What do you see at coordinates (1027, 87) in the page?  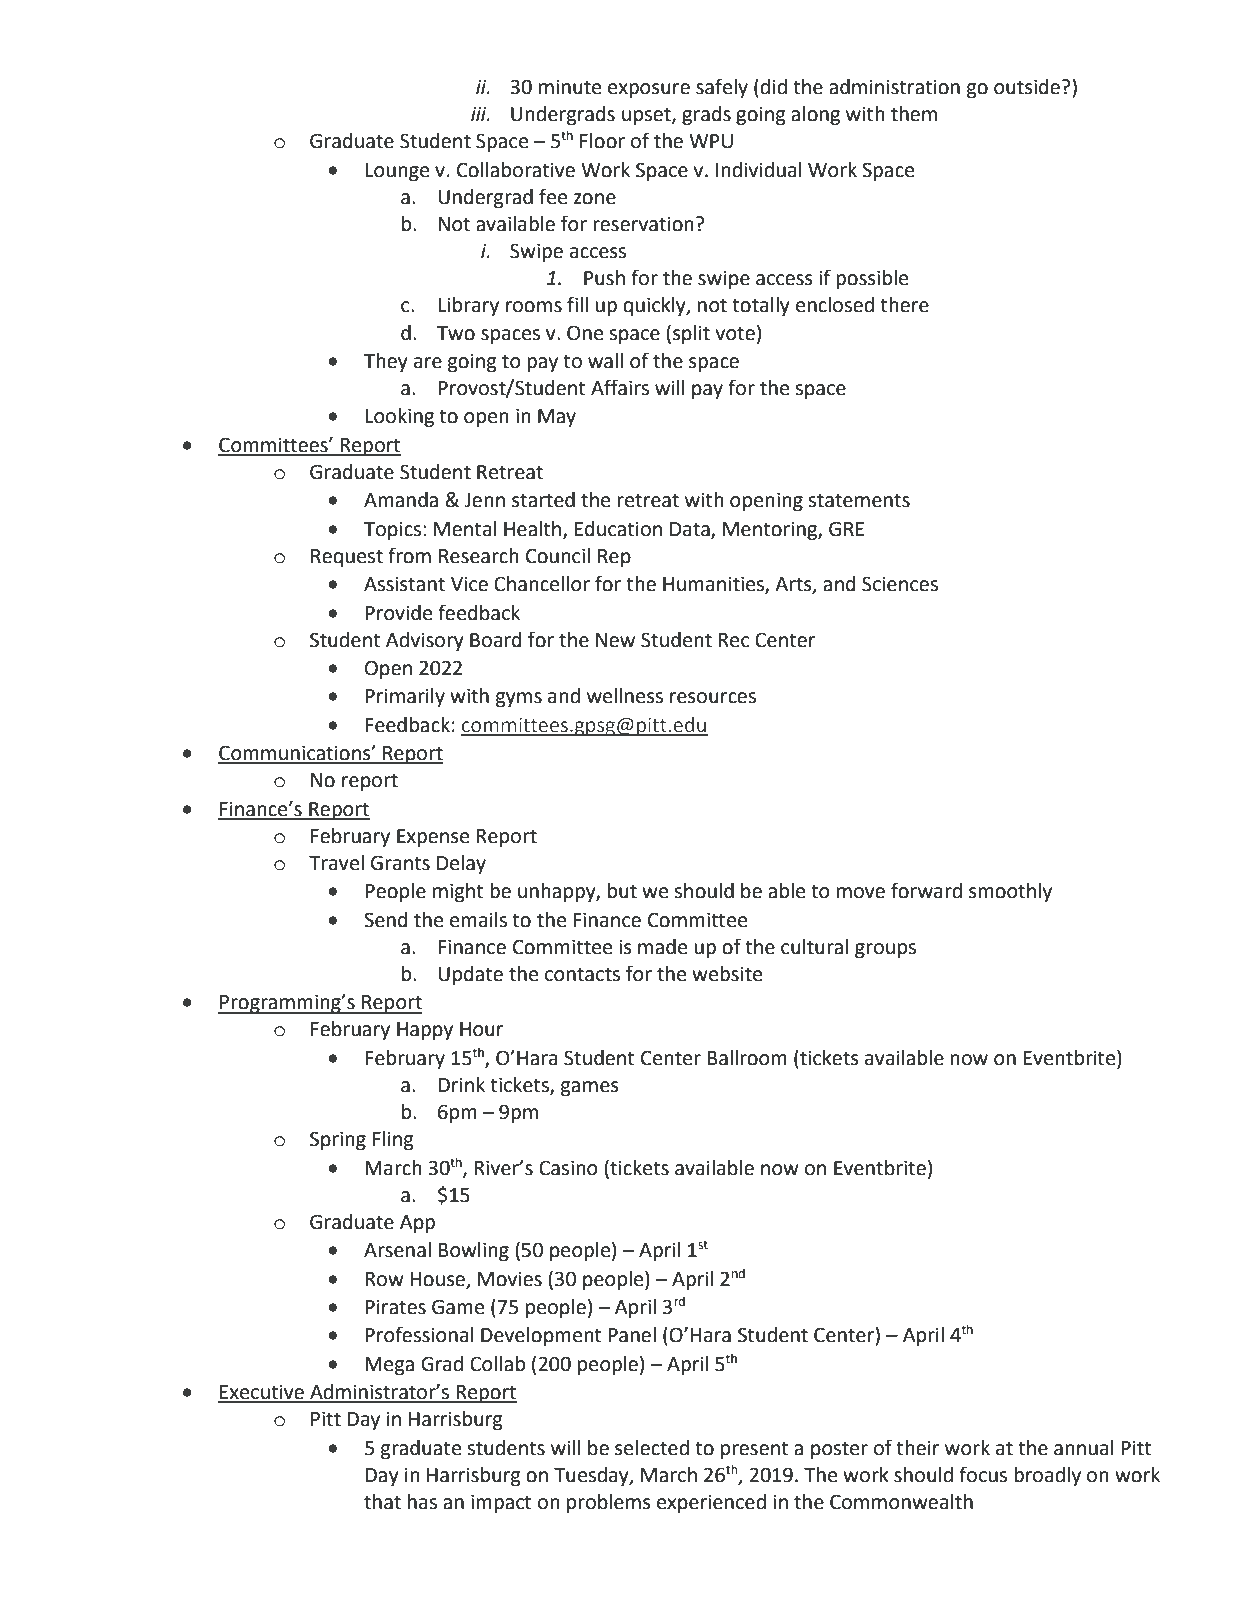 I see `outside` at bounding box center [1027, 87].
